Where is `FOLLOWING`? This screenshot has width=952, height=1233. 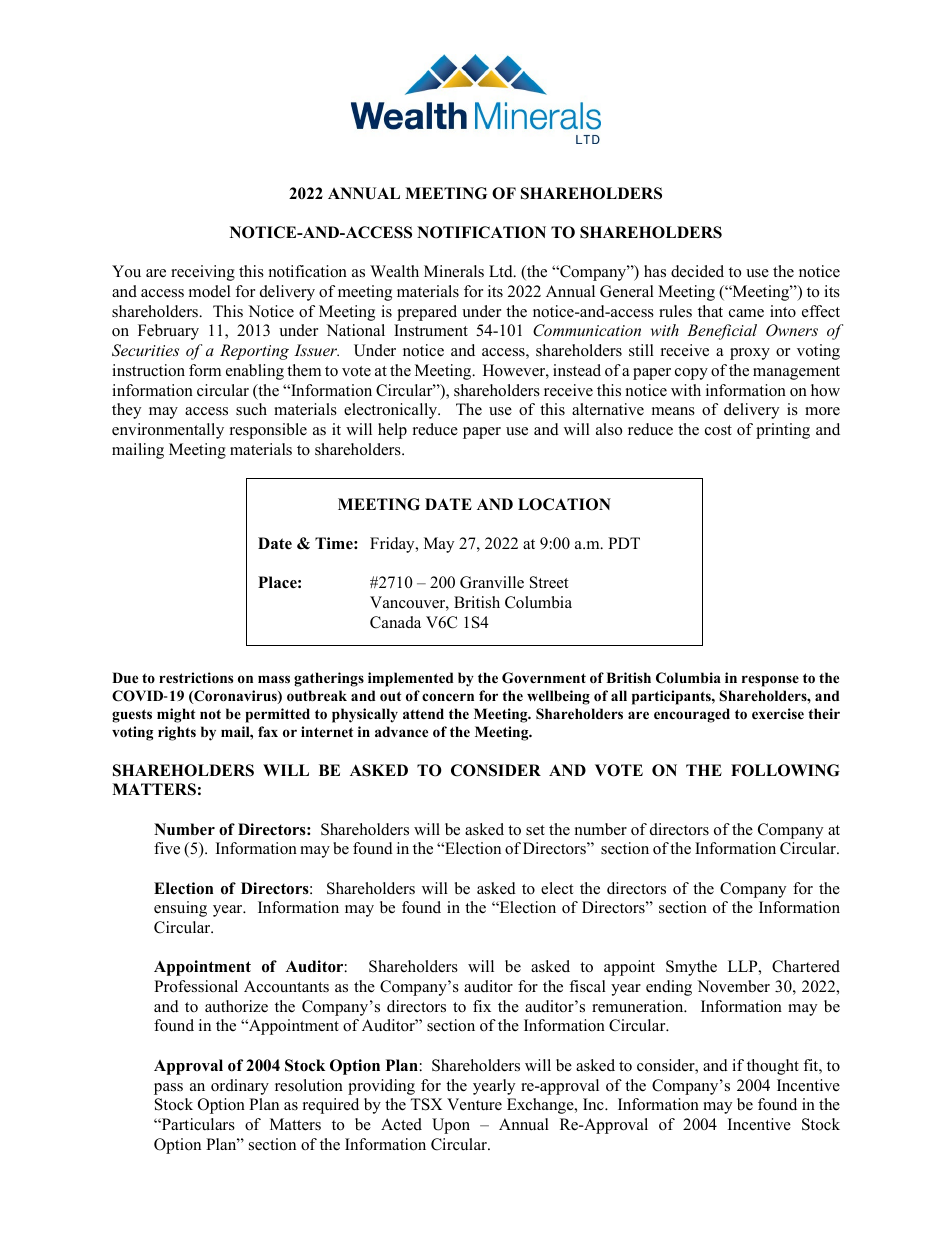
FOLLOWING is located at coordinates (785, 770).
